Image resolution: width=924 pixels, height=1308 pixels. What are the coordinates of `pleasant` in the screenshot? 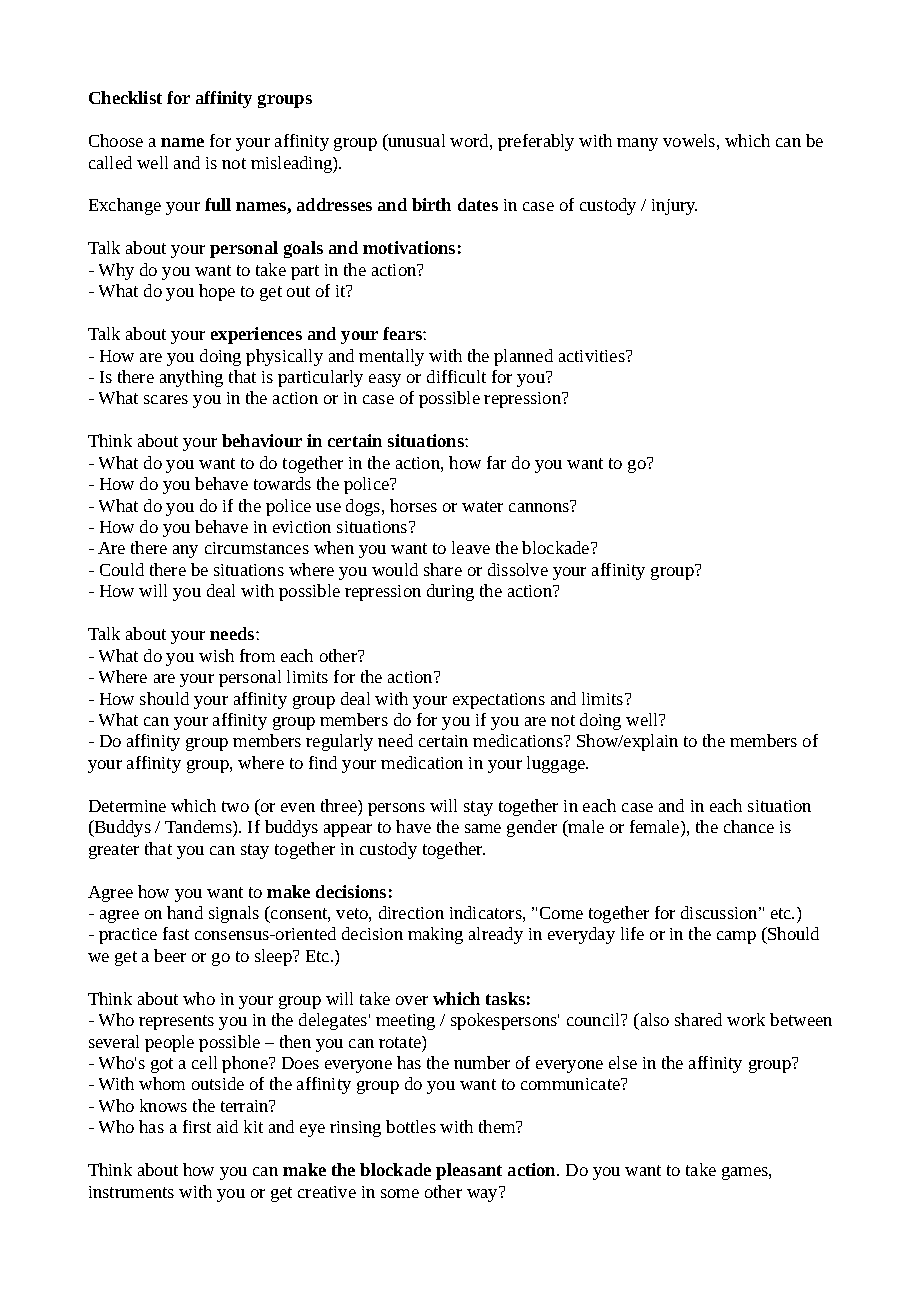 It's located at (469, 1171).
